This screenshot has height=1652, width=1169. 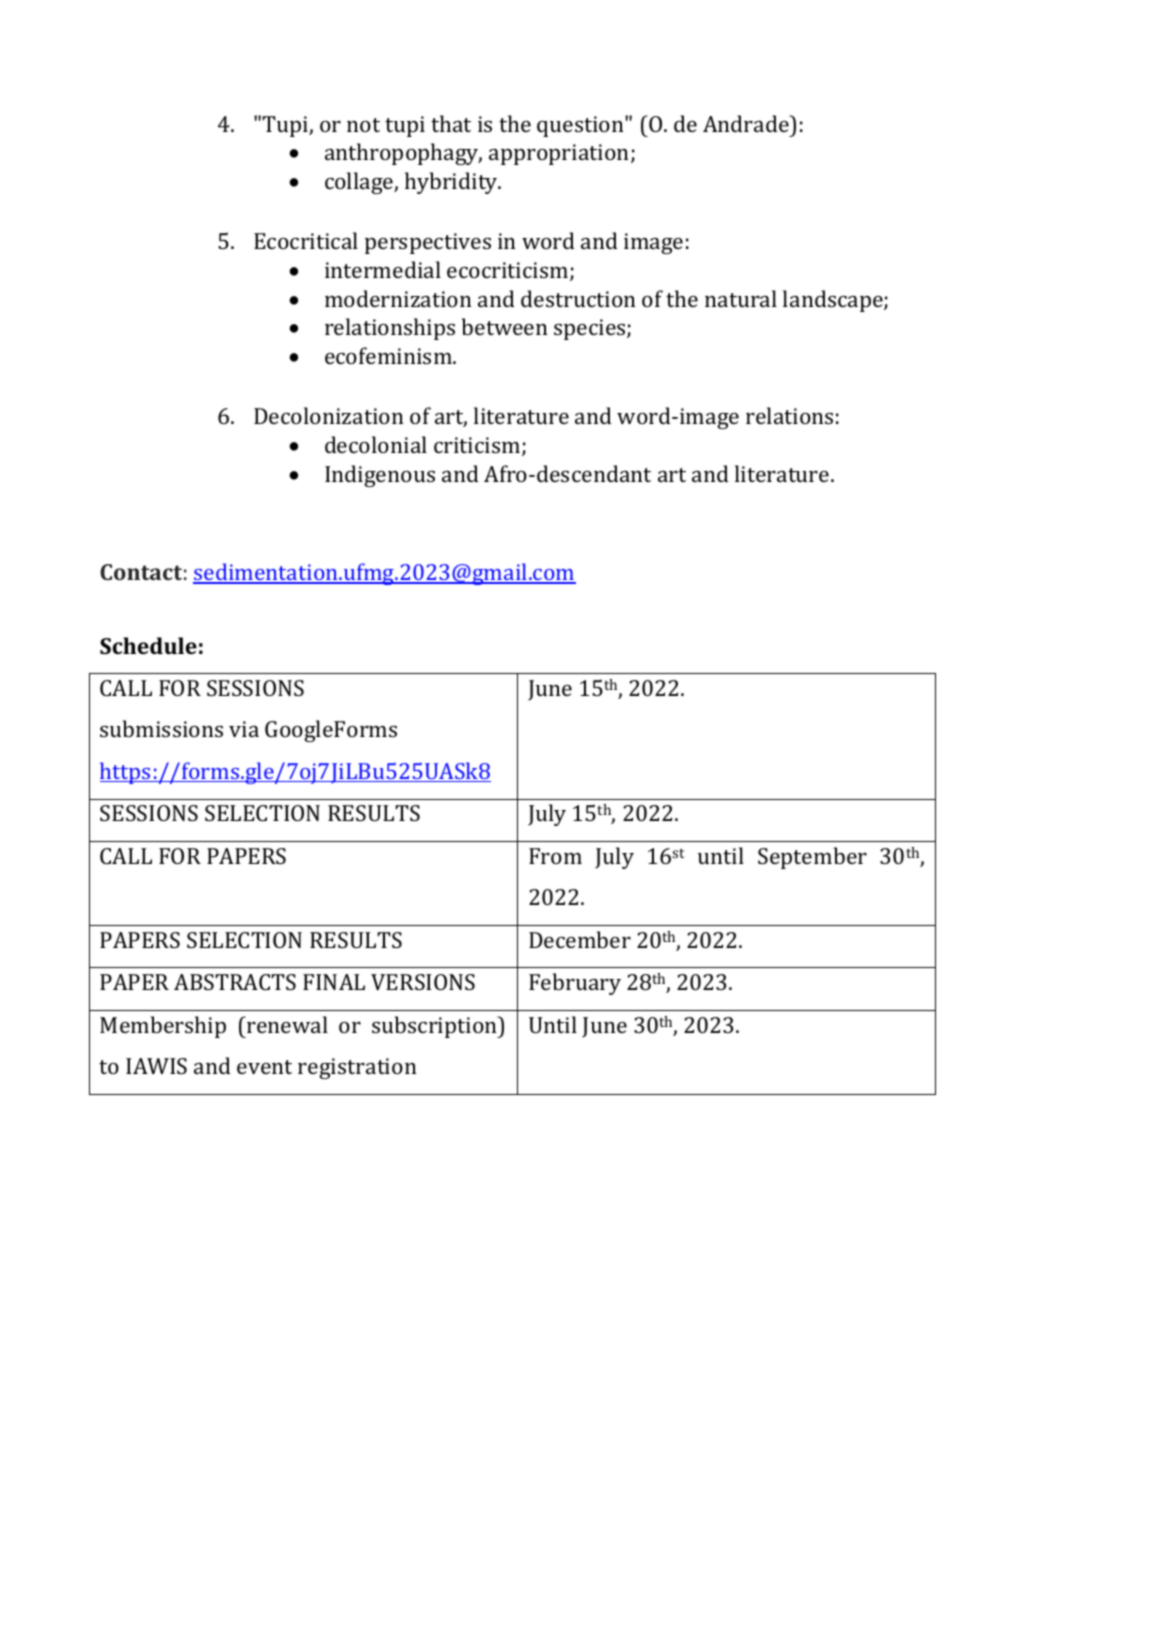 What do you see at coordinates (747, 123) in the screenshot?
I see `Andrade` at bounding box center [747, 123].
